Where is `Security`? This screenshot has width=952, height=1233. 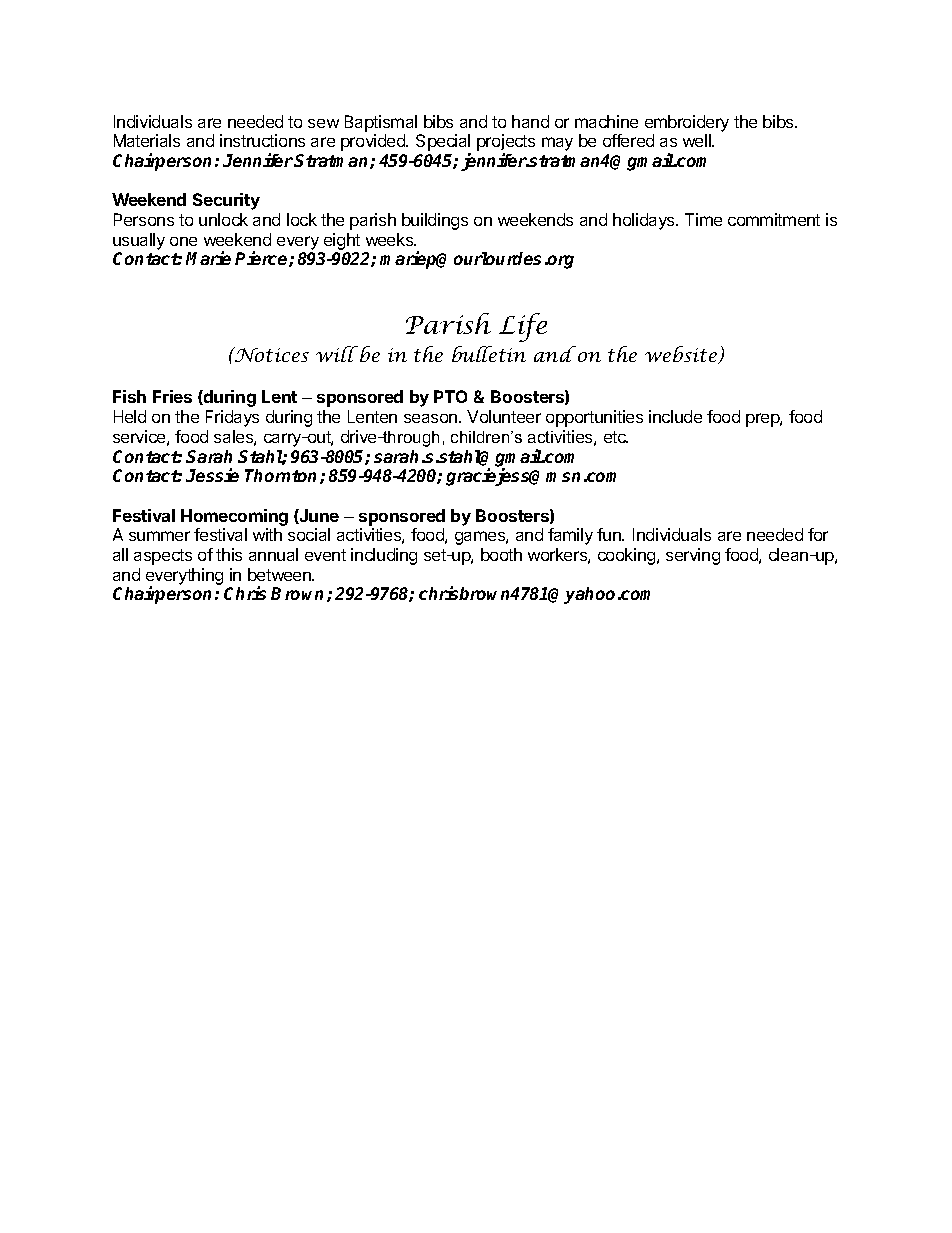
Security is located at coordinates (226, 201).
